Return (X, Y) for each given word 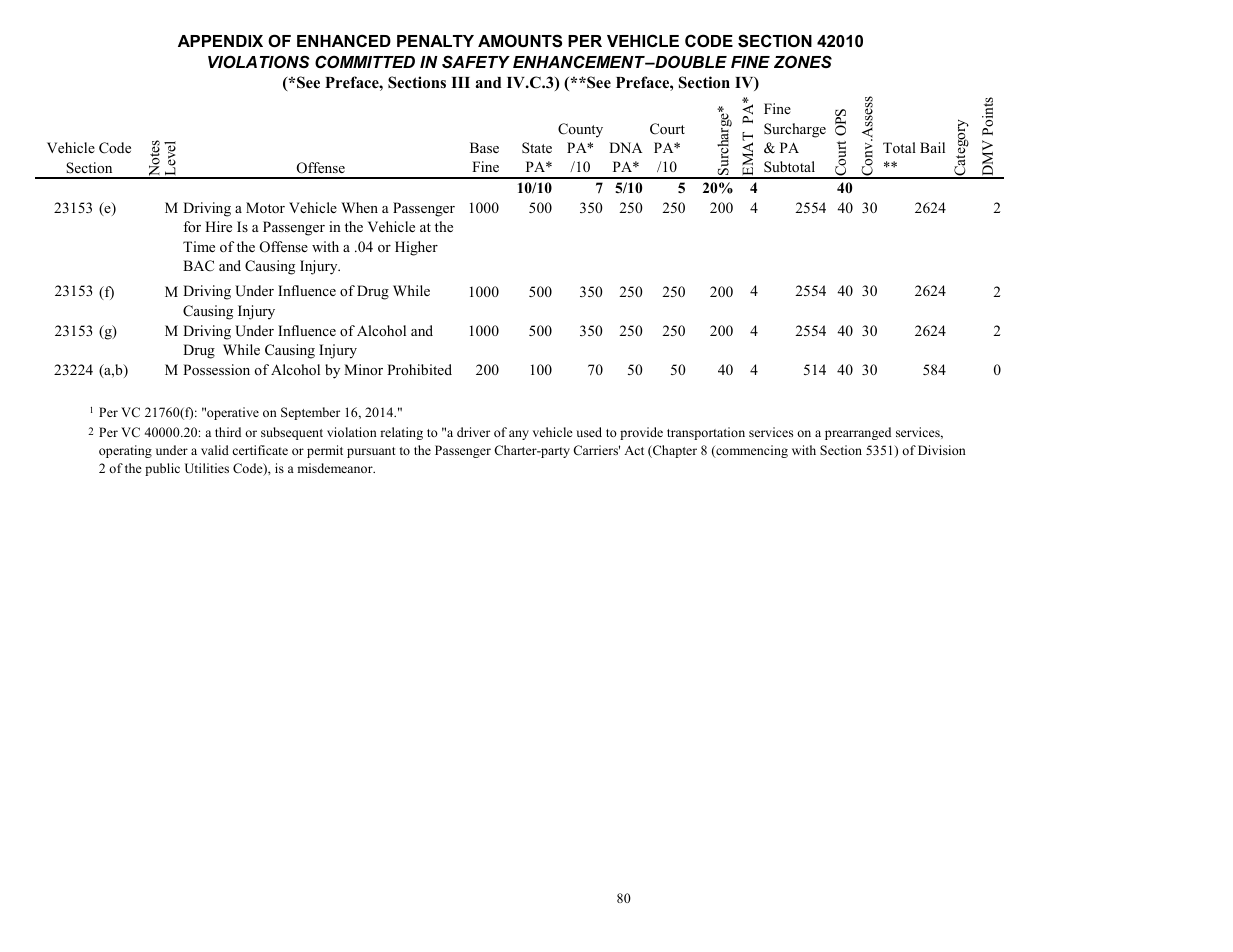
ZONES (803, 61)
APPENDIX (220, 41)
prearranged (858, 433)
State (537, 148)
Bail (932, 147)
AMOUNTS (520, 41)
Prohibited (419, 369)
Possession (216, 370)
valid (215, 450)
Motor (265, 208)
